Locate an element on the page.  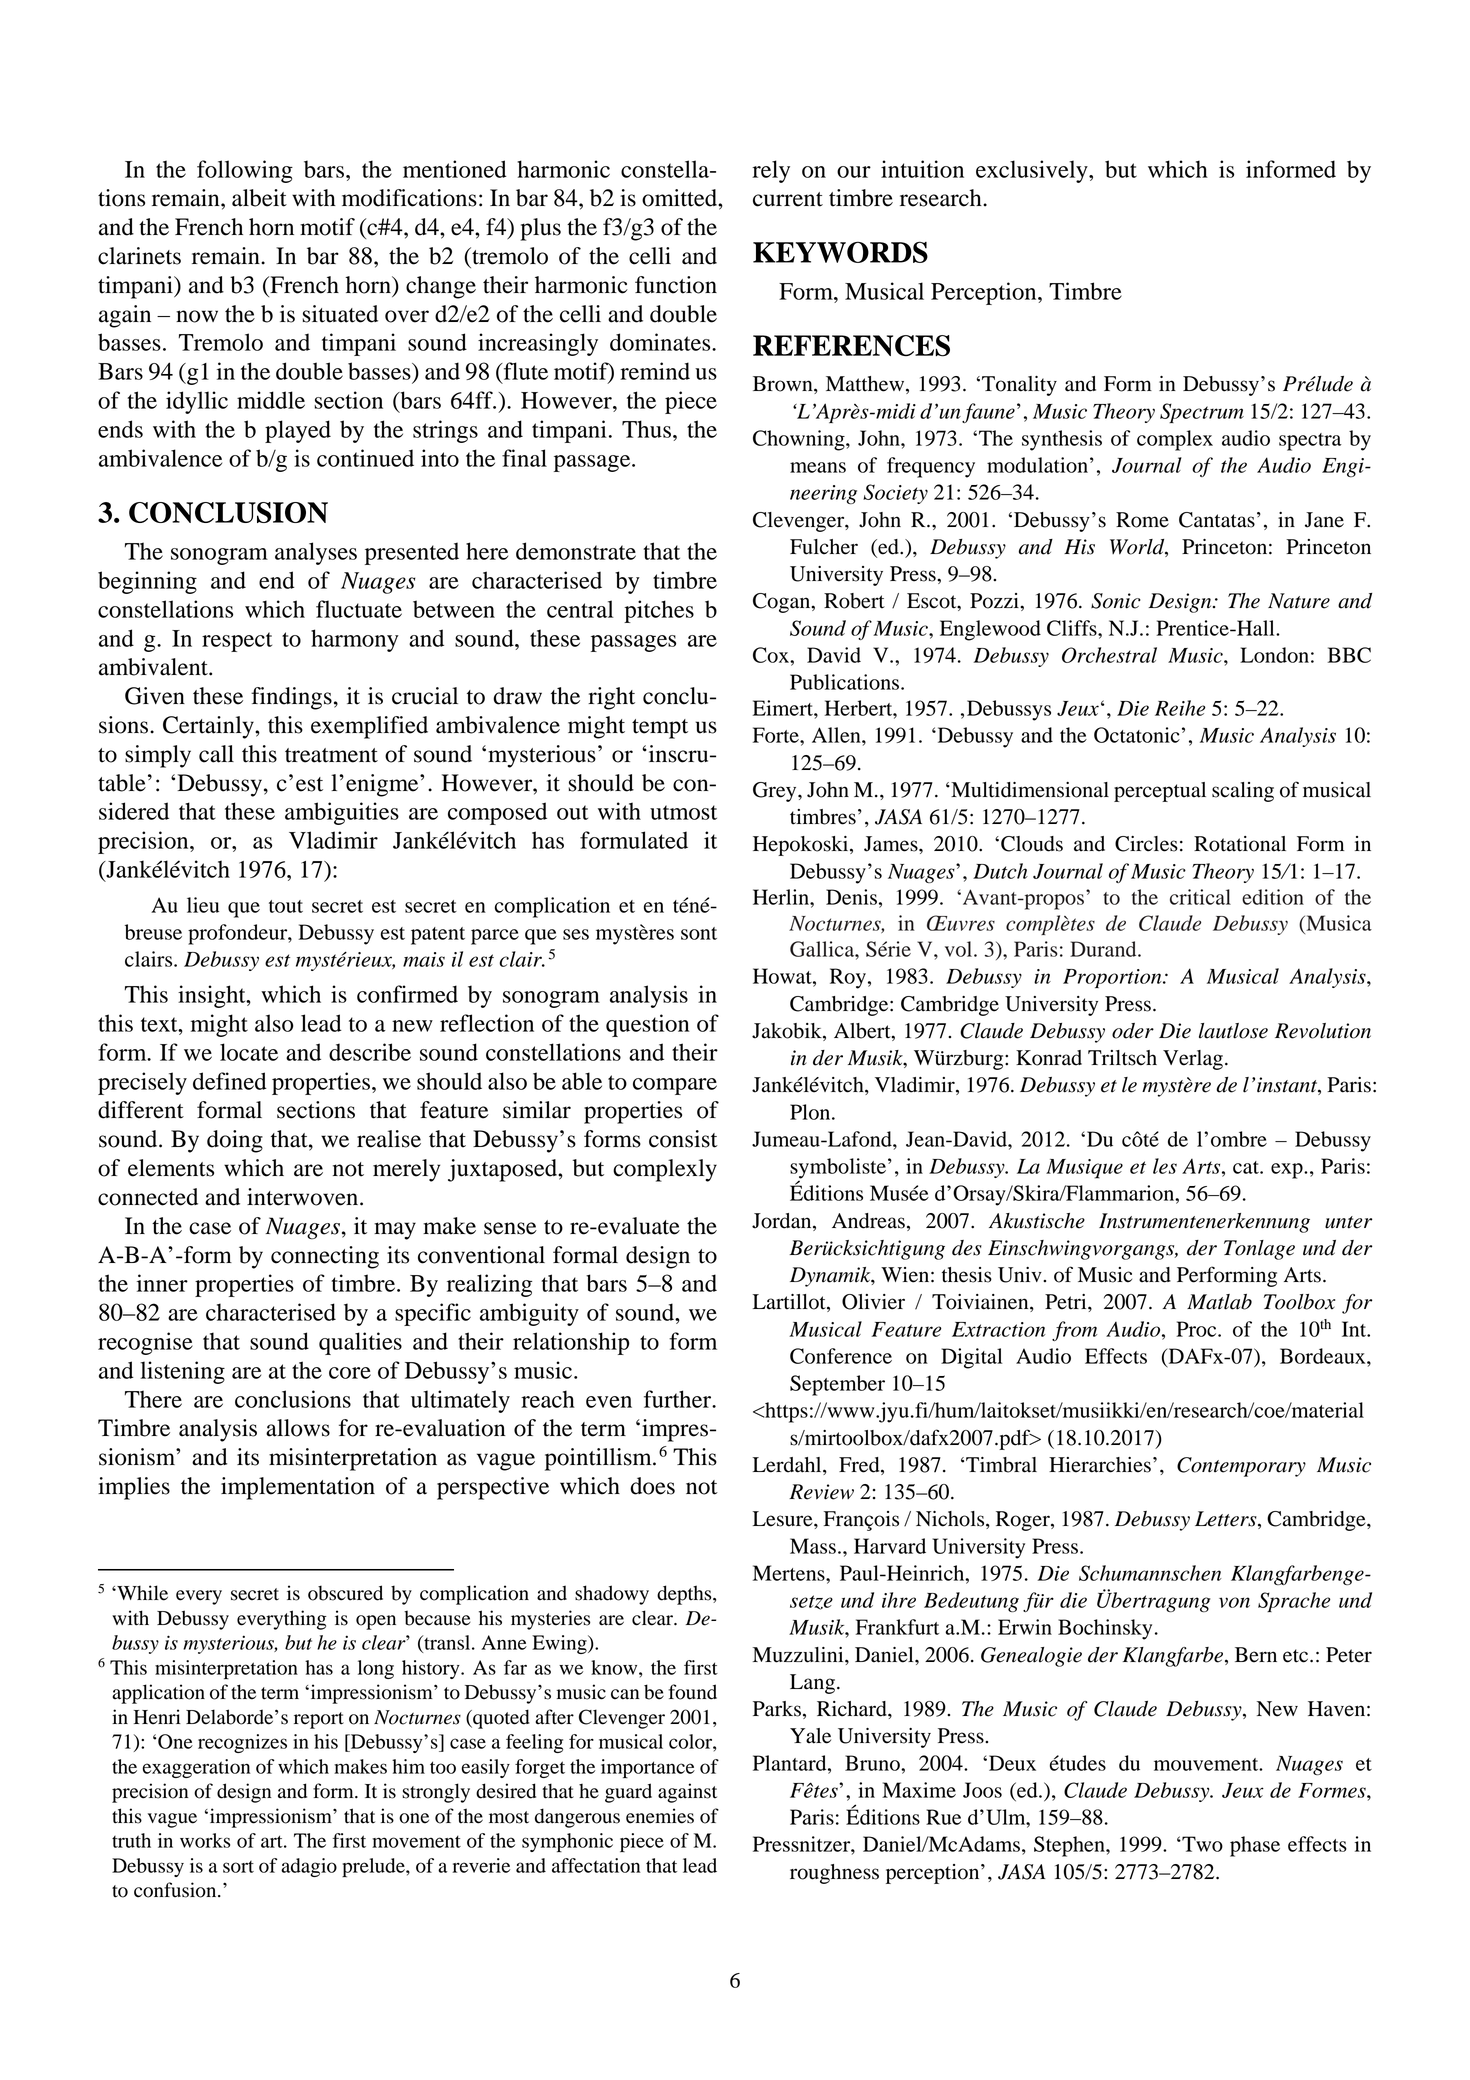
exclusively is located at coordinates (1033, 171).
